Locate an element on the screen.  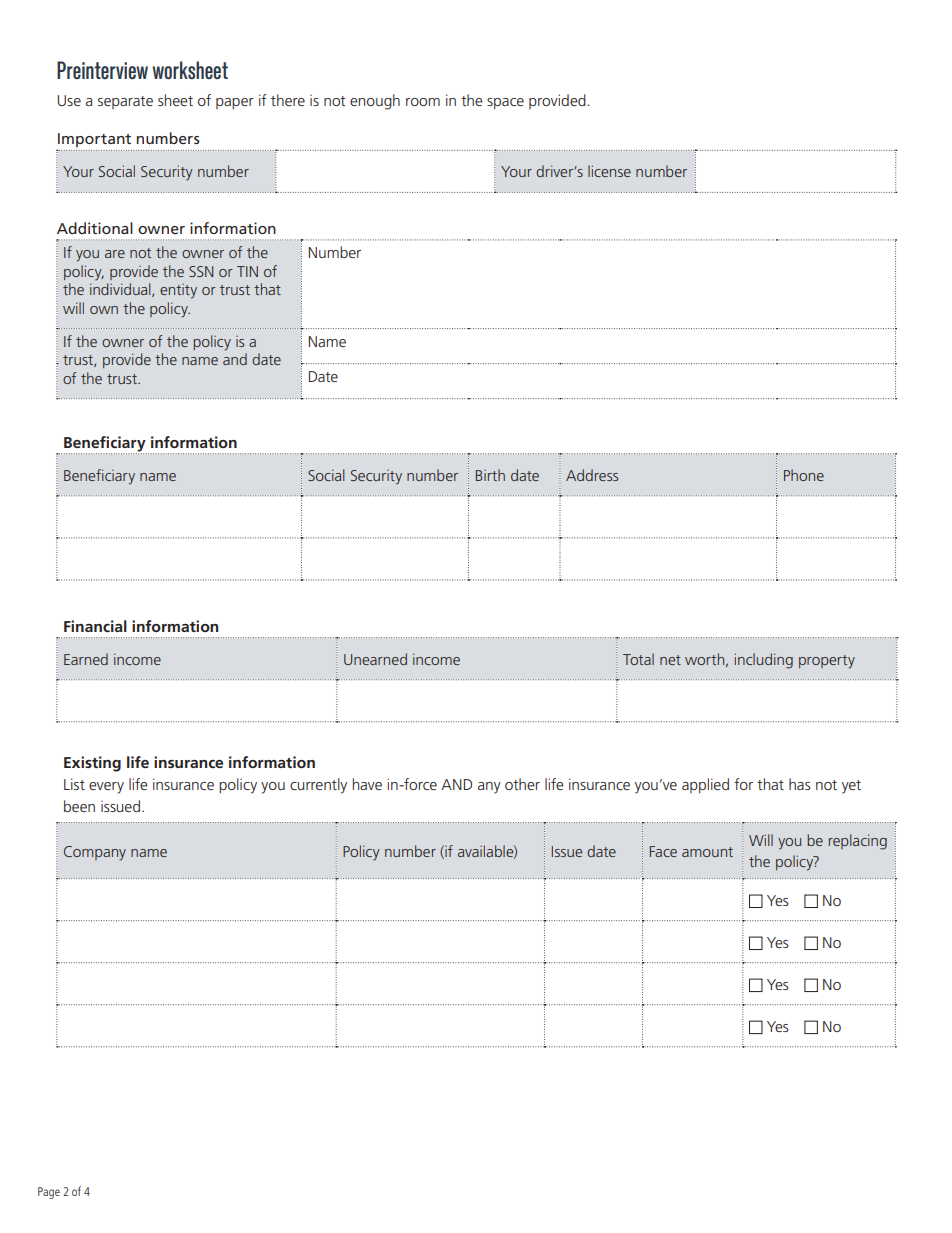
Phone is located at coordinates (804, 475).
